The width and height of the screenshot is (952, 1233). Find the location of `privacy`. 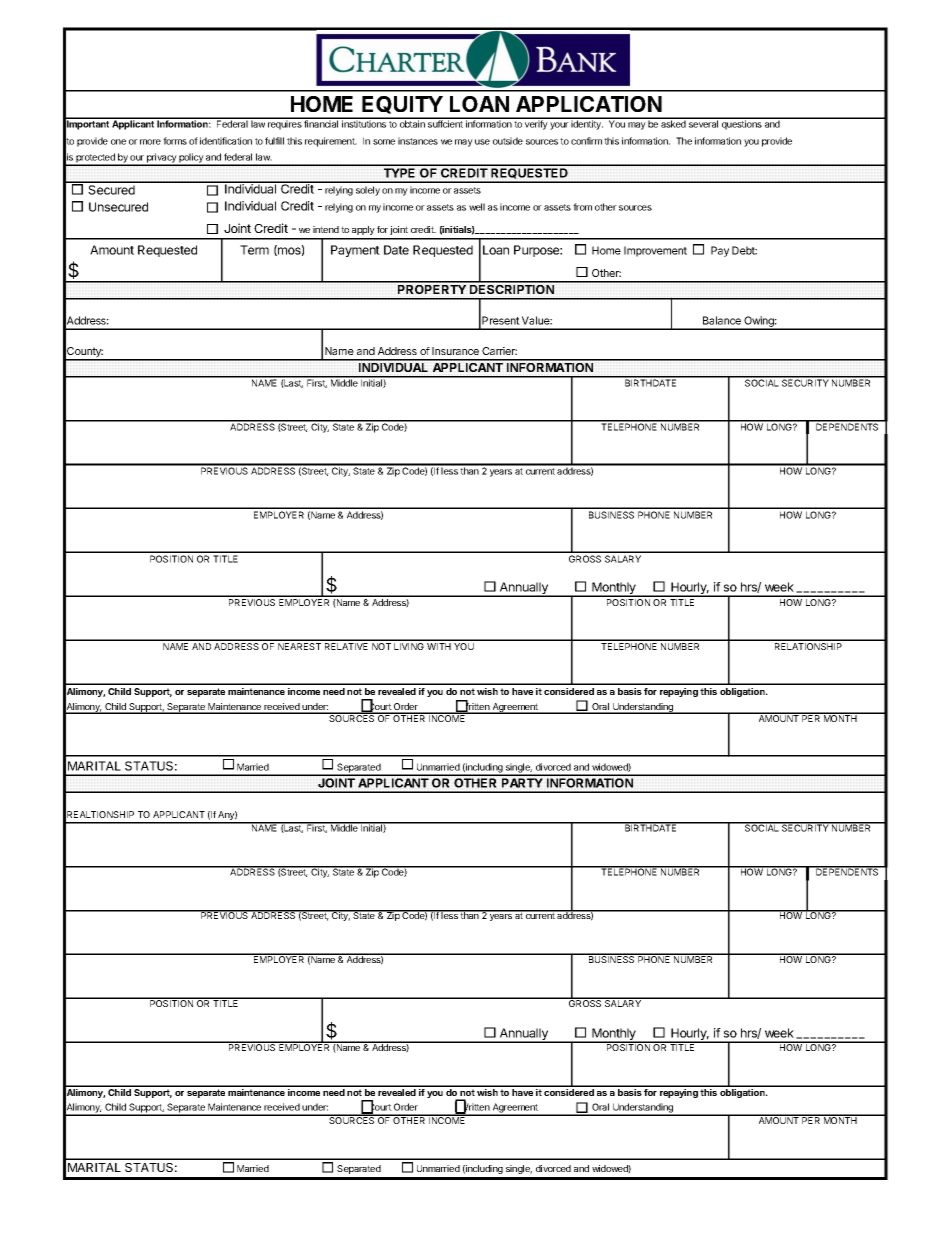

privacy is located at coordinates (161, 159).
